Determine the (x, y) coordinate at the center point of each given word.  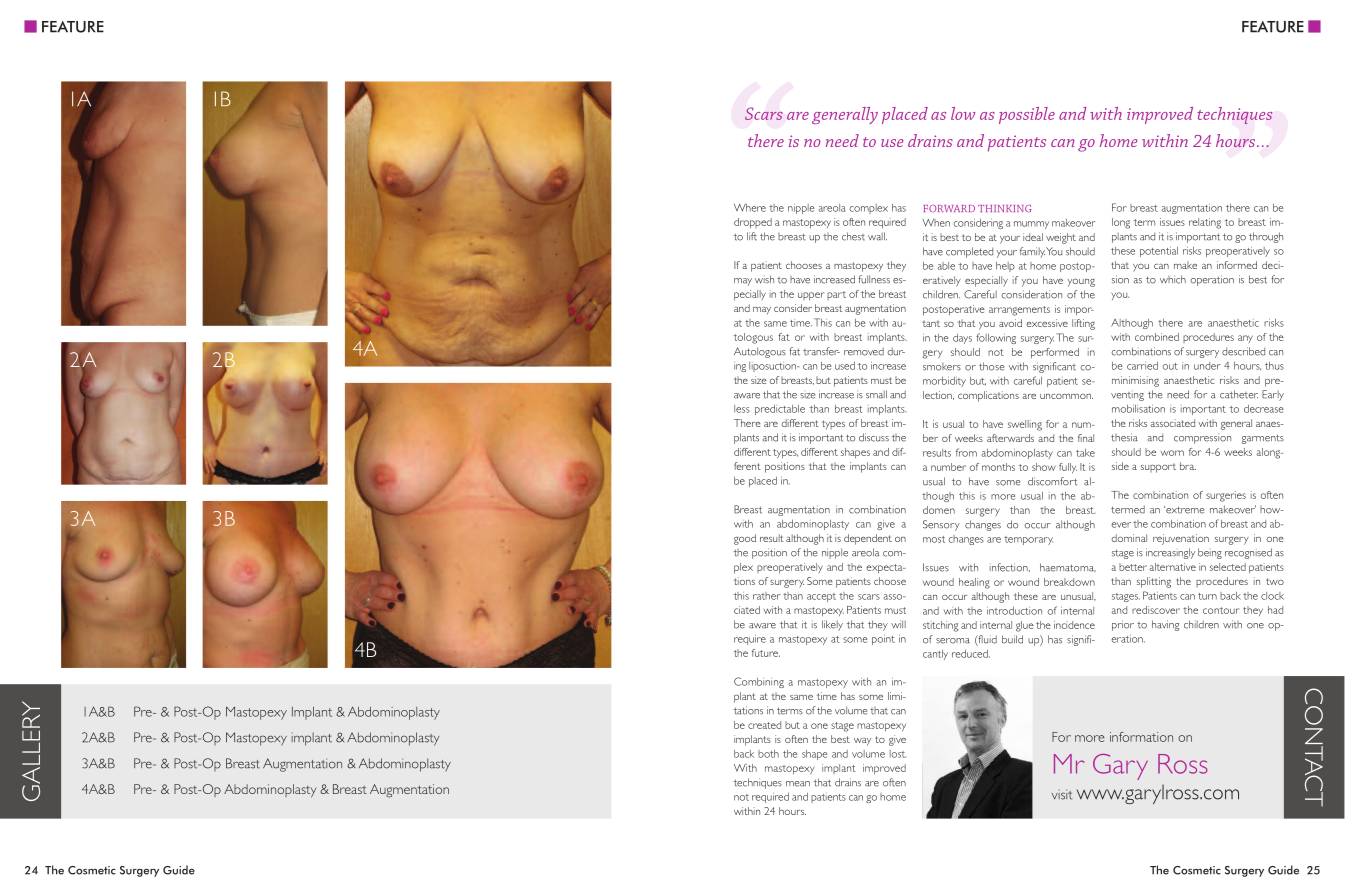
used (845, 366)
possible (1027, 115)
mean (798, 784)
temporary (1028, 540)
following (996, 338)
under (1207, 366)
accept (821, 597)
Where (750, 208)
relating (1205, 223)
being (1210, 553)
